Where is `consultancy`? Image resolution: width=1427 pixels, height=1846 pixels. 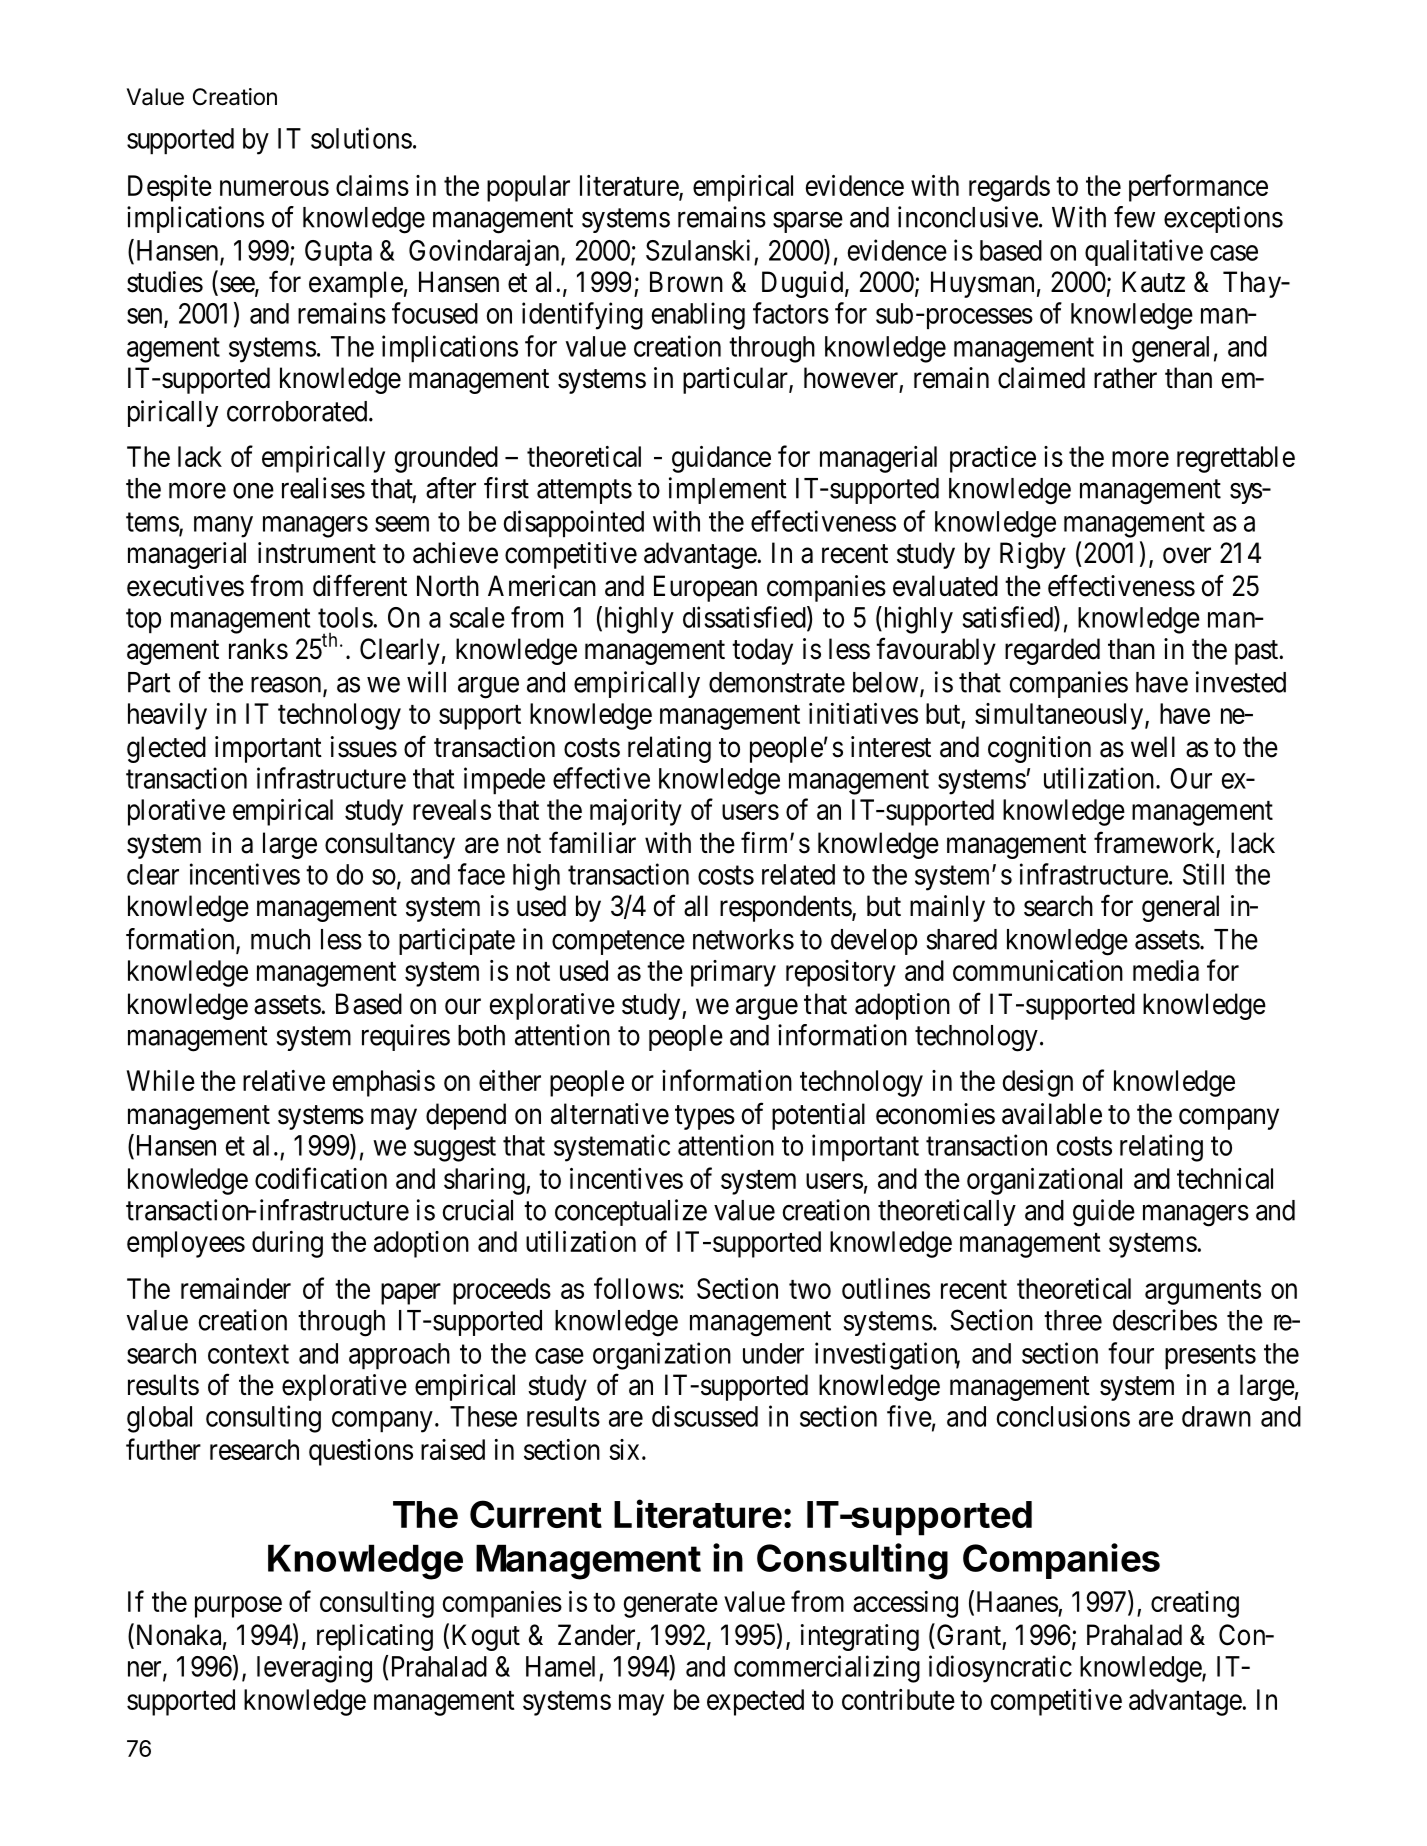
consultancy is located at coordinates (390, 845).
